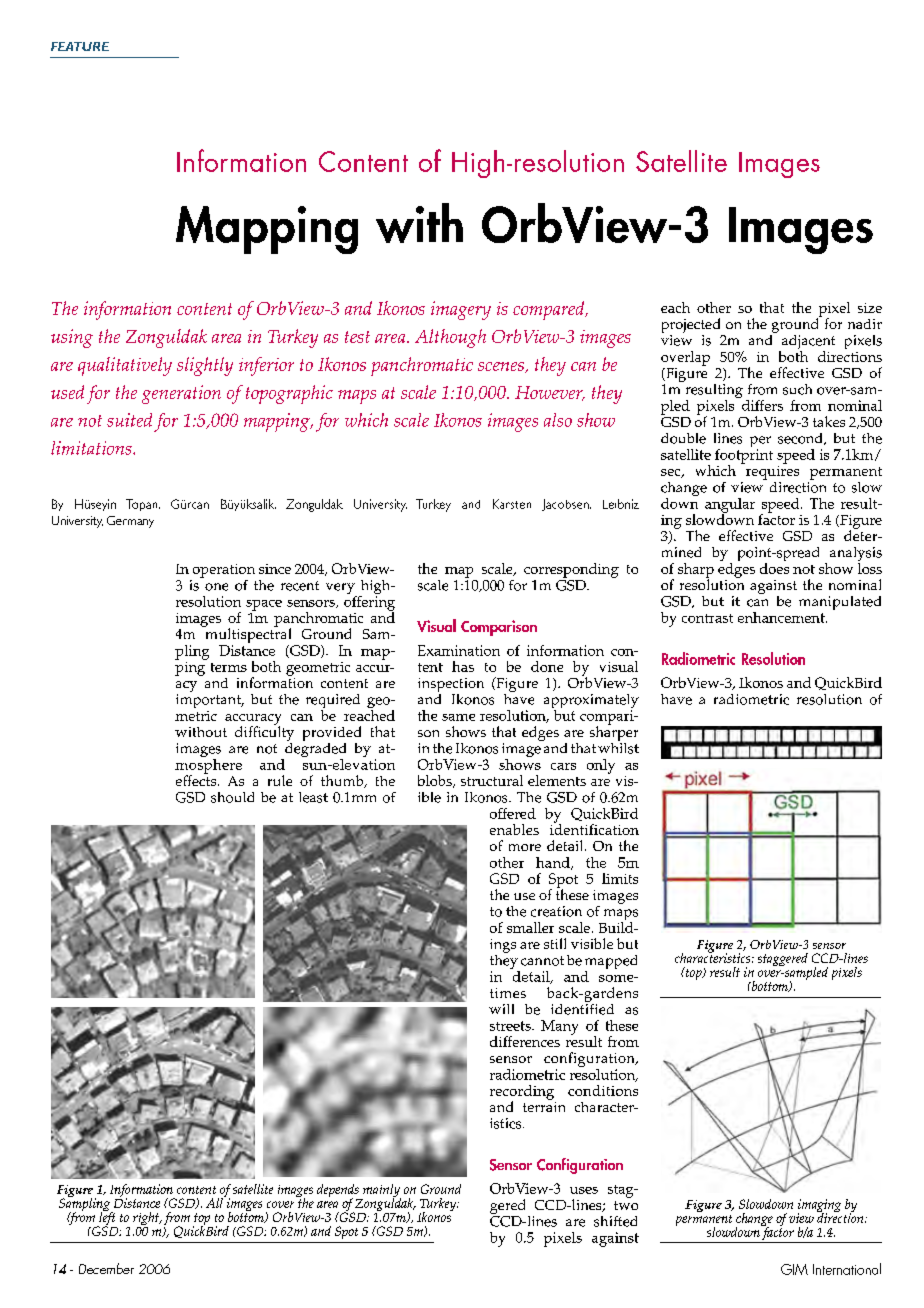 Image resolution: width=924 pixels, height=1308 pixels. What do you see at coordinates (611, 963) in the screenshot?
I see `mapped` at bounding box center [611, 963].
